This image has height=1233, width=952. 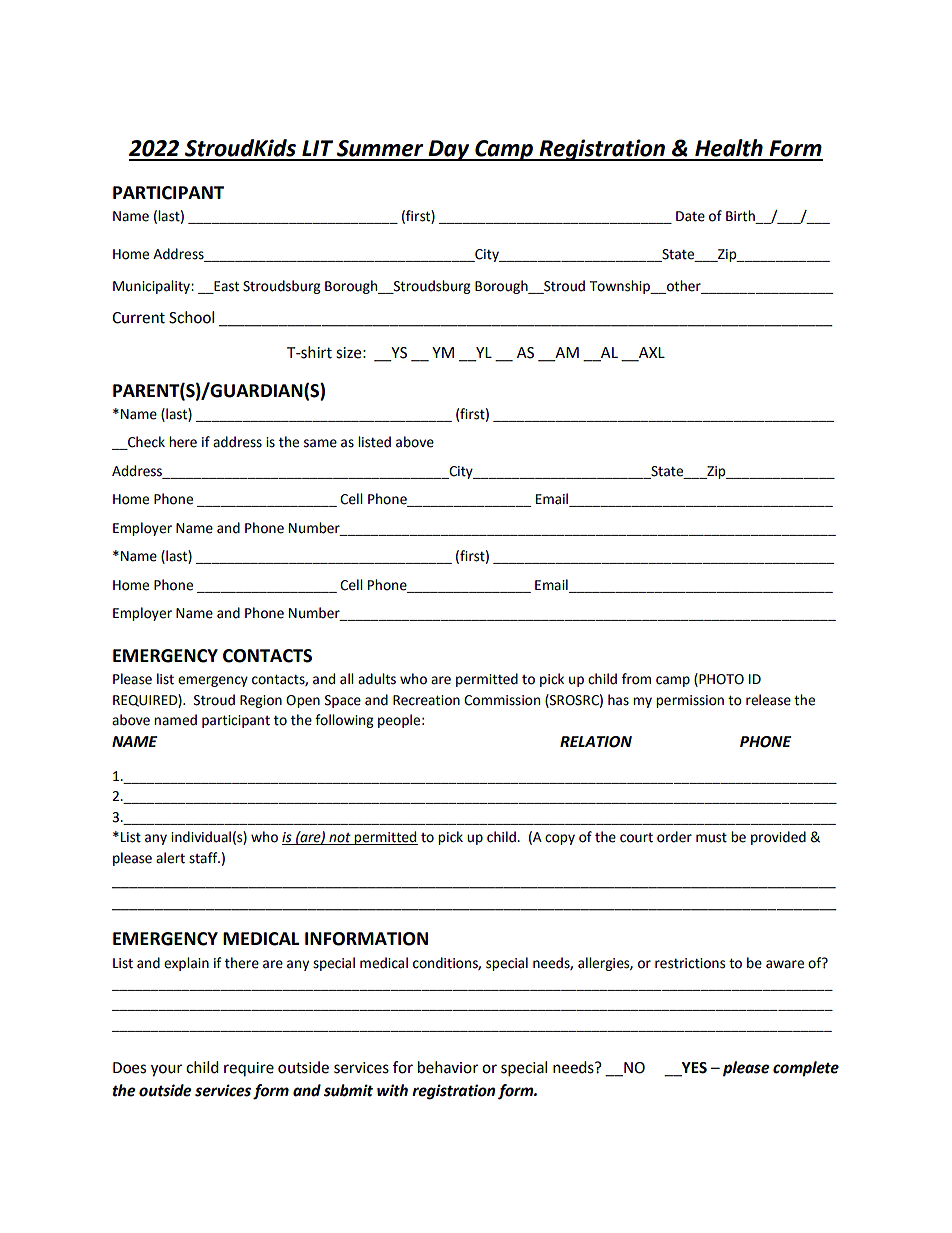 I want to click on your, so click(x=166, y=1070).
